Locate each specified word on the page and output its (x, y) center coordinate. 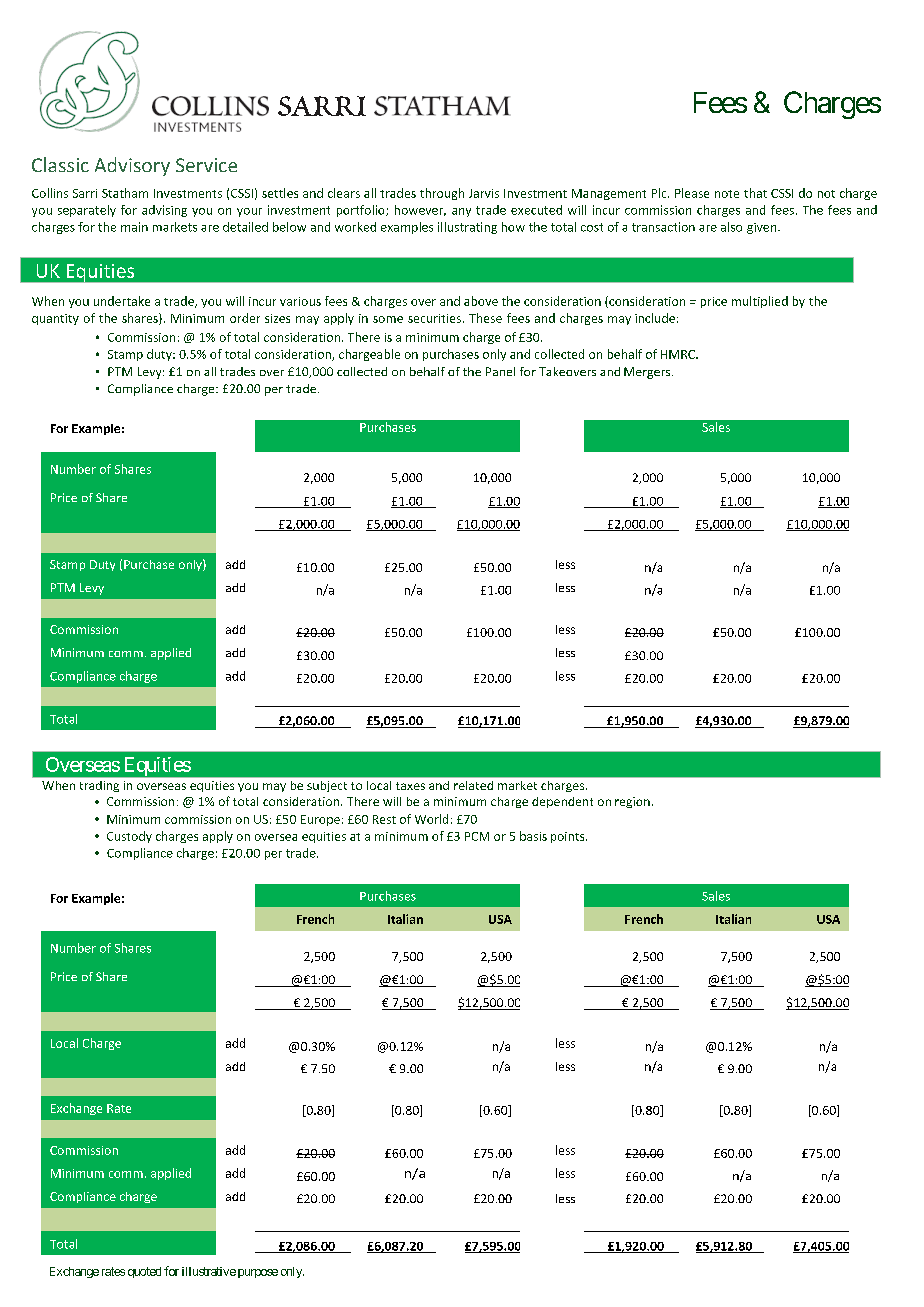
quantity (55, 319)
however (420, 210)
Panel (500, 371)
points (569, 837)
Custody (129, 837)
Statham (125, 193)
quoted (144, 1272)
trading (99, 786)
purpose (258, 1273)
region (632, 802)
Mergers (648, 373)
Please (692, 193)
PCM (477, 836)
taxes (410, 786)
